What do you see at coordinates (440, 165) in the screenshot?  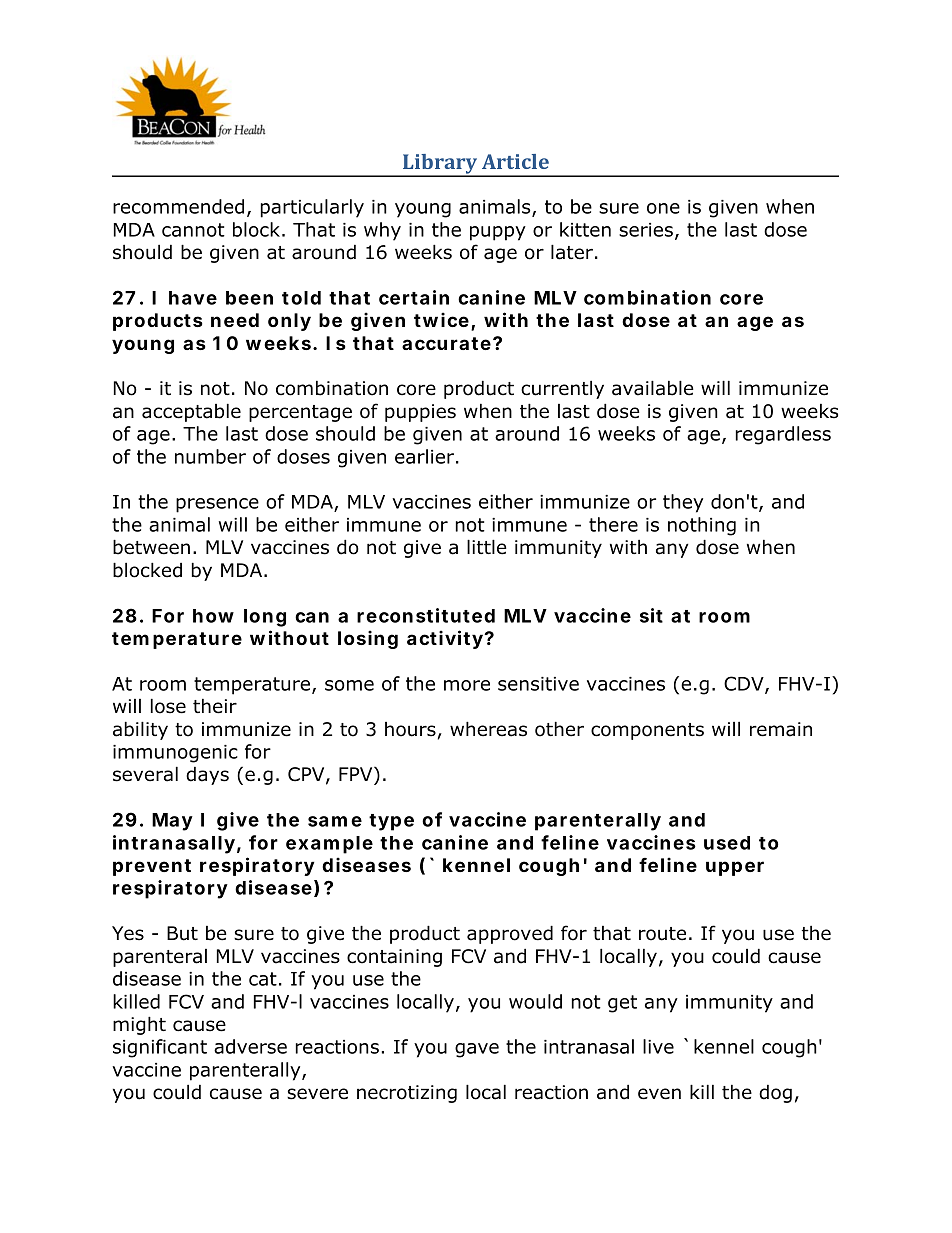 I see `Library` at bounding box center [440, 165].
